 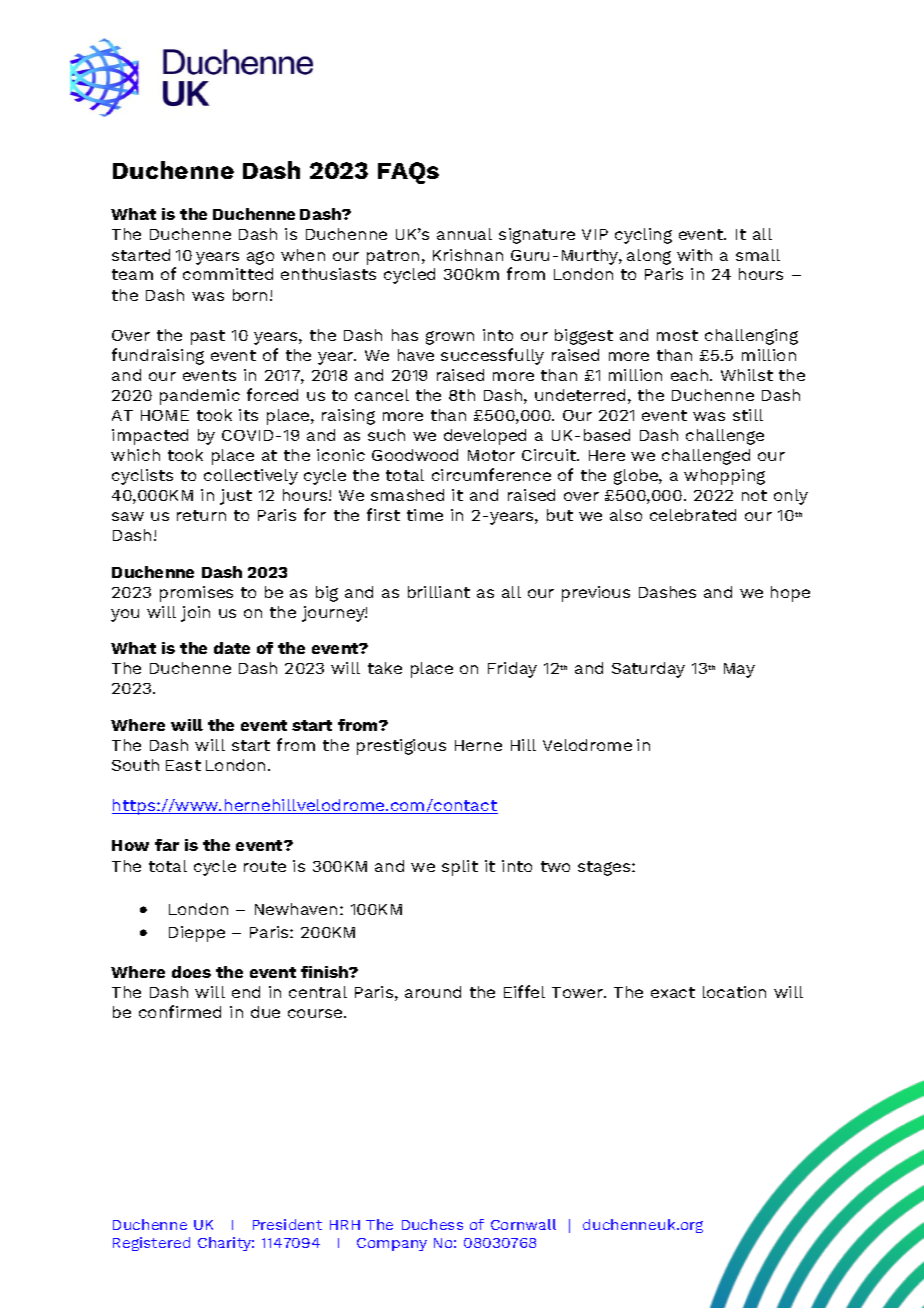 What do you see at coordinates (183, 765) in the page?
I see `East` at bounding box center [183, 765].
